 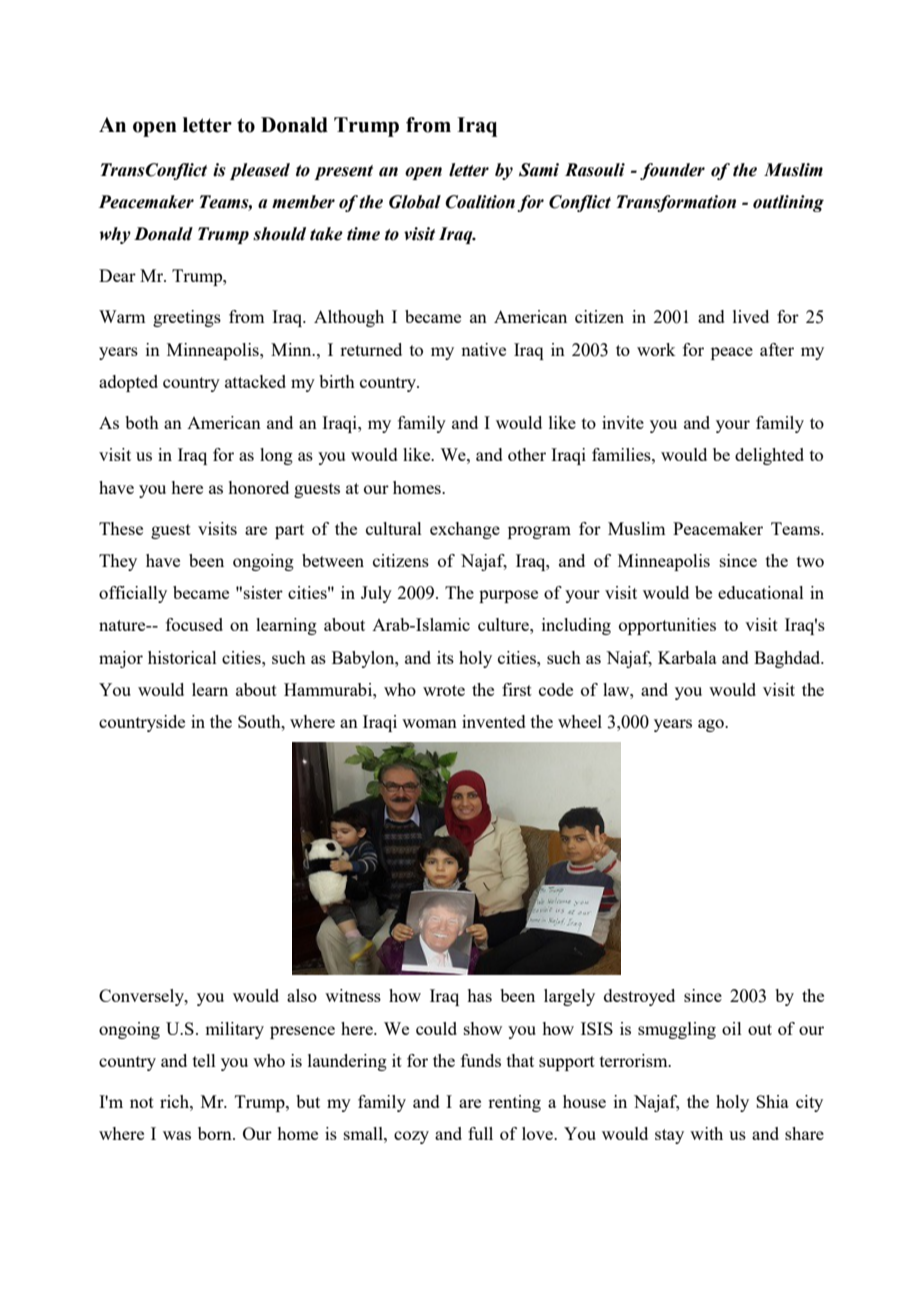 I want to click on Coalition, so click(x=480, y=202).
